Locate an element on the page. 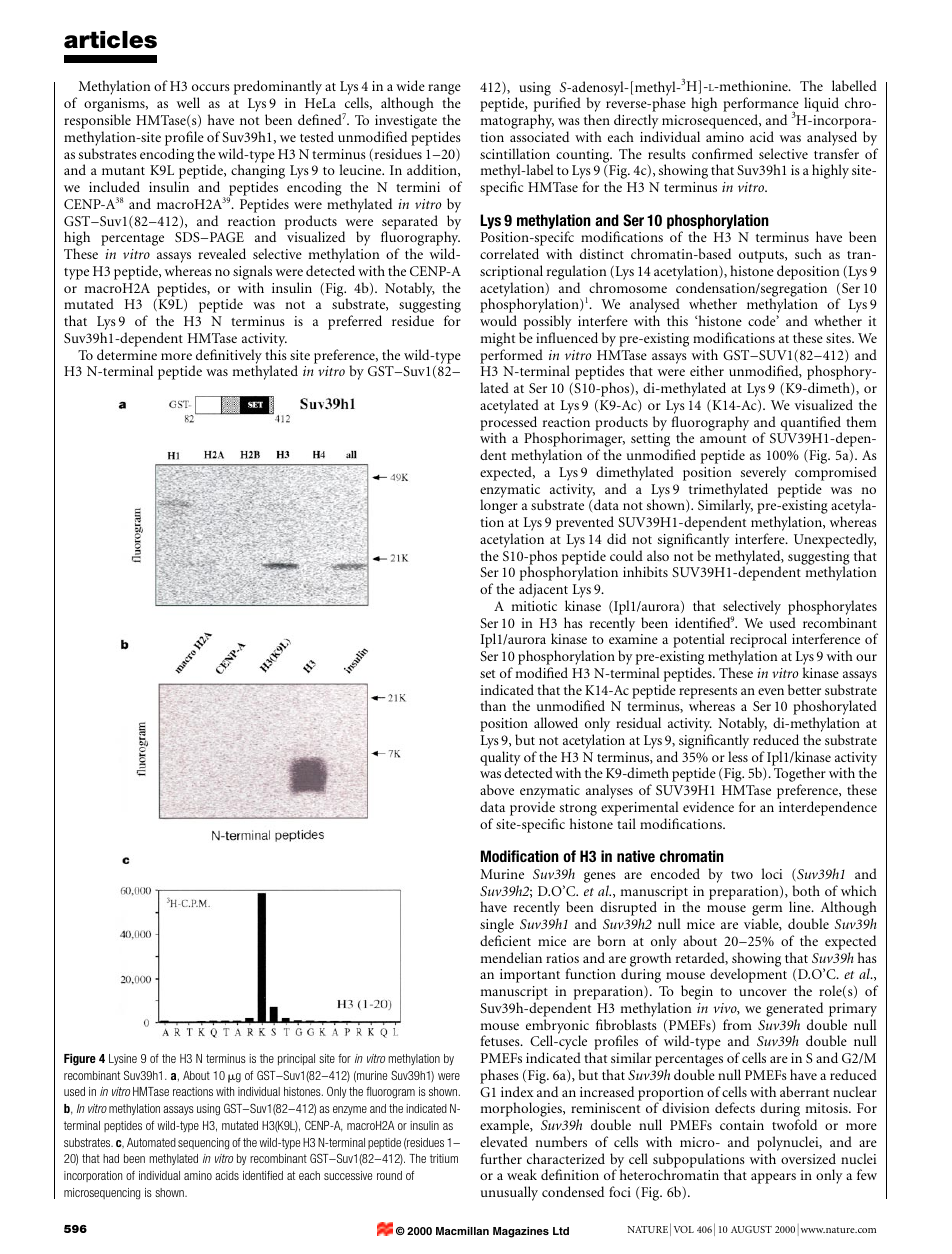 This image has height=1254, width=952. performance is located at coordinates (761, 106).
